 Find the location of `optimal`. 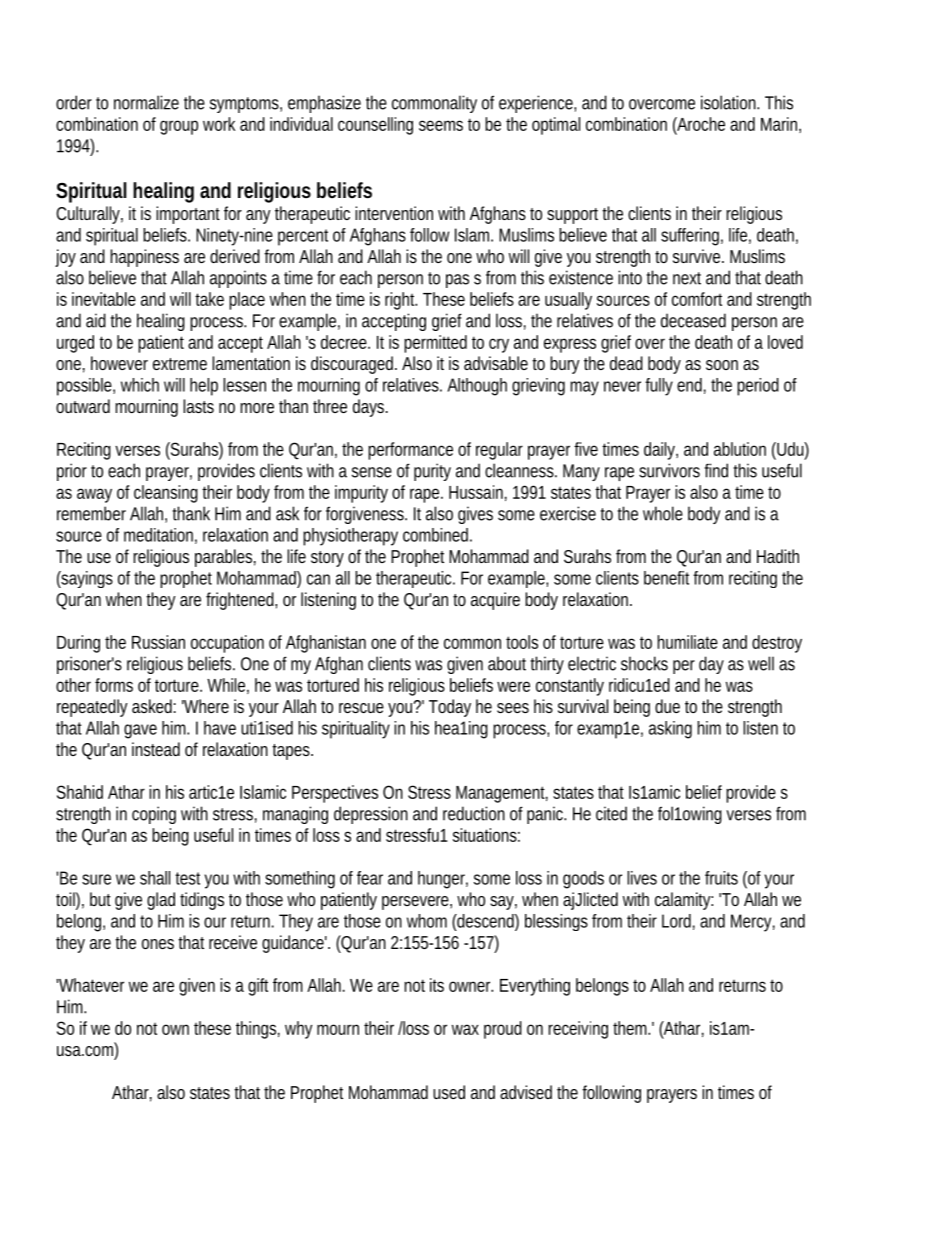

optimal is located at coordinates (556, 126).
